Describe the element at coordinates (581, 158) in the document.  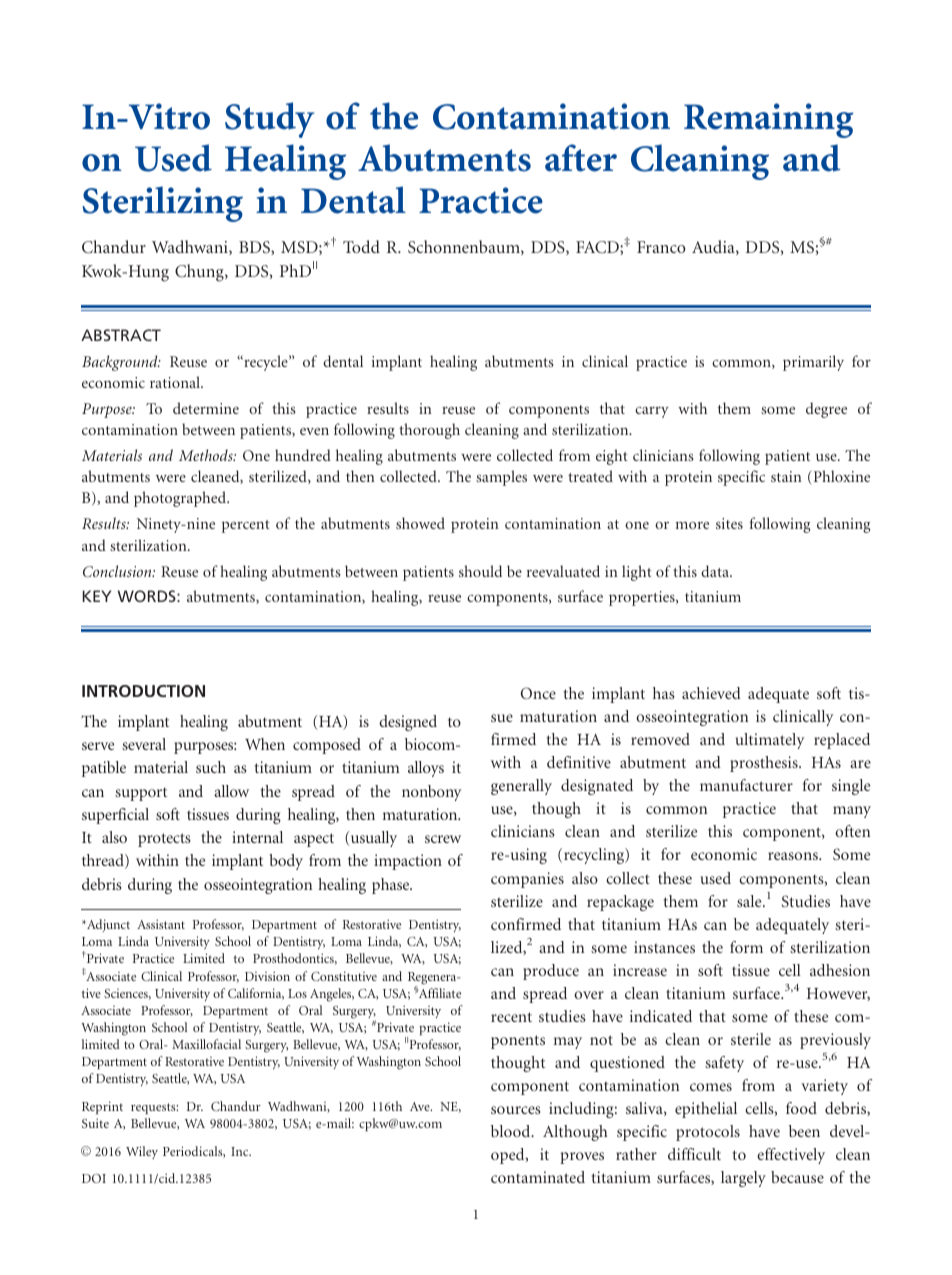
I see `after` at that location.
